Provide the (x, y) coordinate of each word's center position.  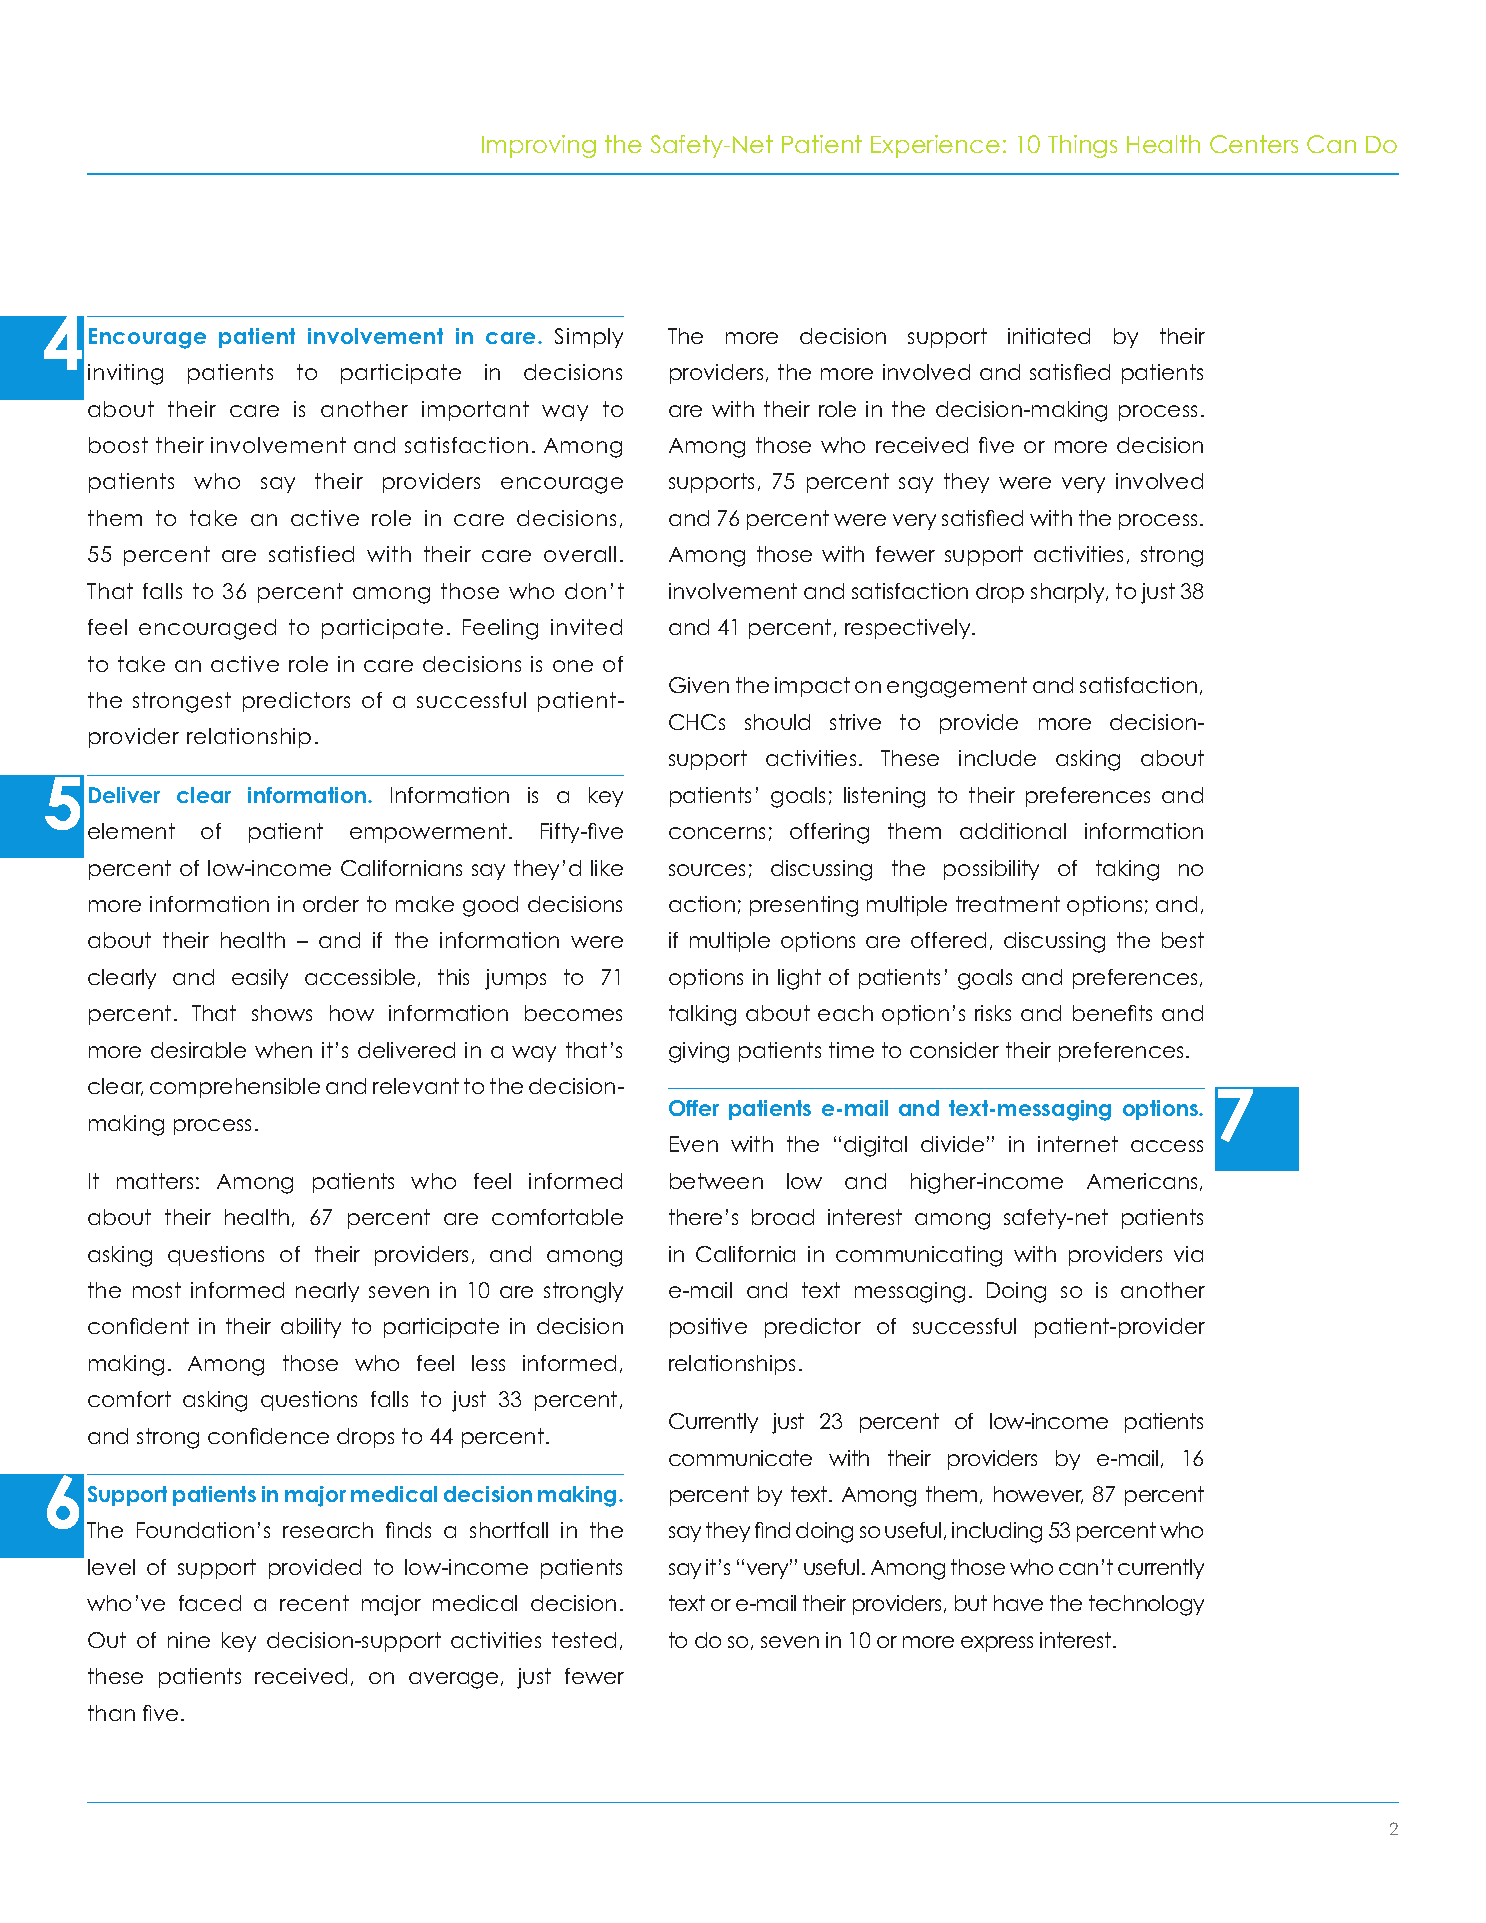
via (1188, 1254)
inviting (125, 374)
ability (311, 1328)
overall (580, 554)
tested (584, 1640)
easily (260, 979)
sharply (1069, 593)
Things (1082, 146)
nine (189, 1640)
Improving (539, 146)
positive (708, 1328)
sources (707, 870)
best (1183, 940)
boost (118, 445)
